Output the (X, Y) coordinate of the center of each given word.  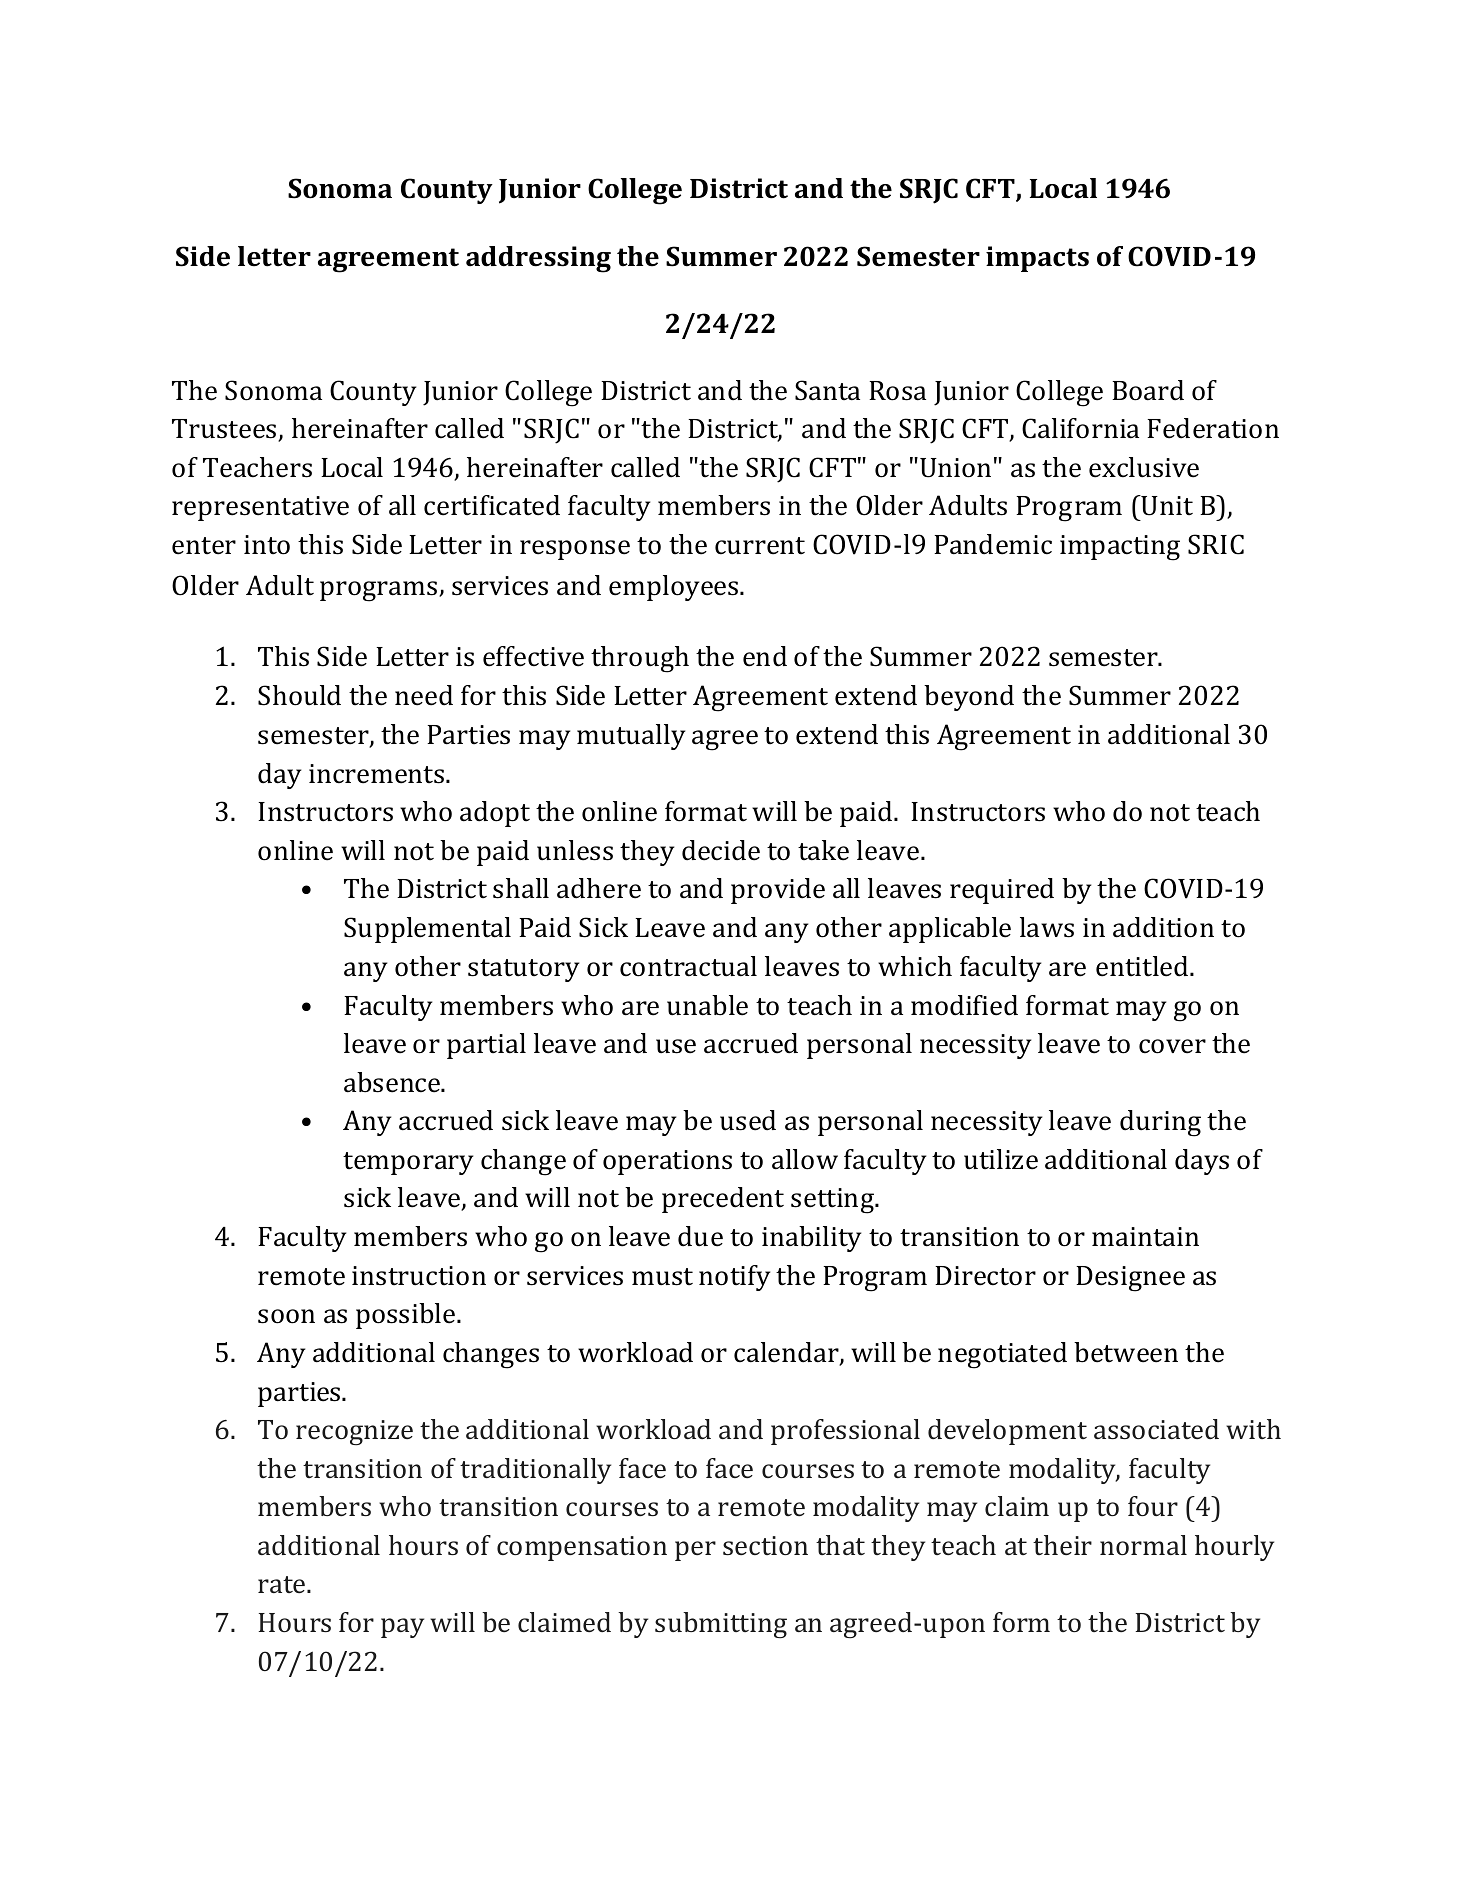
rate (283, 1584)
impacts (1037, 259)
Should (299, 695)
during (1160, 1123)
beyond (969, 698)
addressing (538, 259)
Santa (827, 390)
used (748, 1120)
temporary (408, 1163)
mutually (631, 737)
